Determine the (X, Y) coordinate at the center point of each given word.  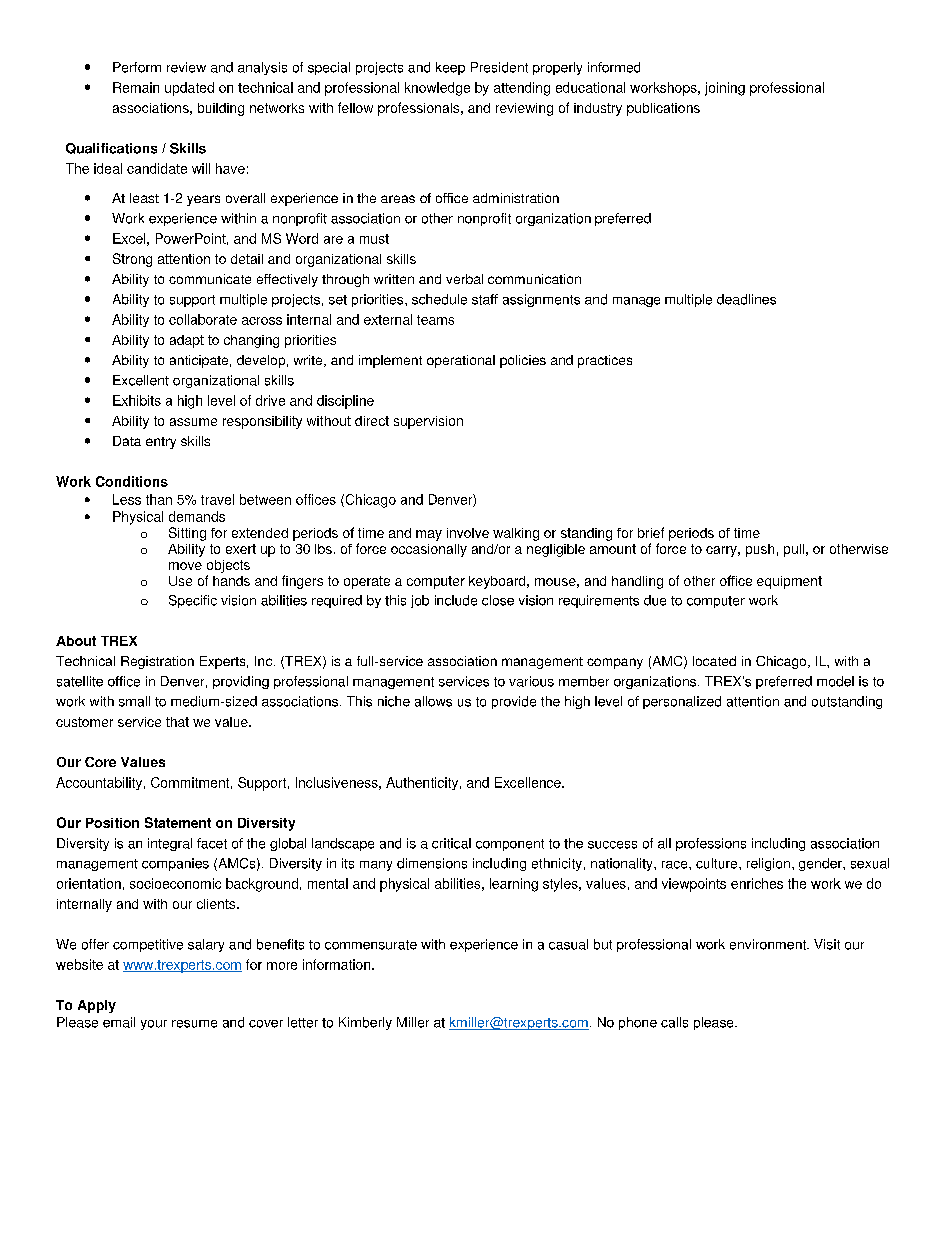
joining (725, 89)
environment (769, 944)
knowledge (437, 89)
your (154, 1025)
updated (189, 89)
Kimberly (365, 1023)
